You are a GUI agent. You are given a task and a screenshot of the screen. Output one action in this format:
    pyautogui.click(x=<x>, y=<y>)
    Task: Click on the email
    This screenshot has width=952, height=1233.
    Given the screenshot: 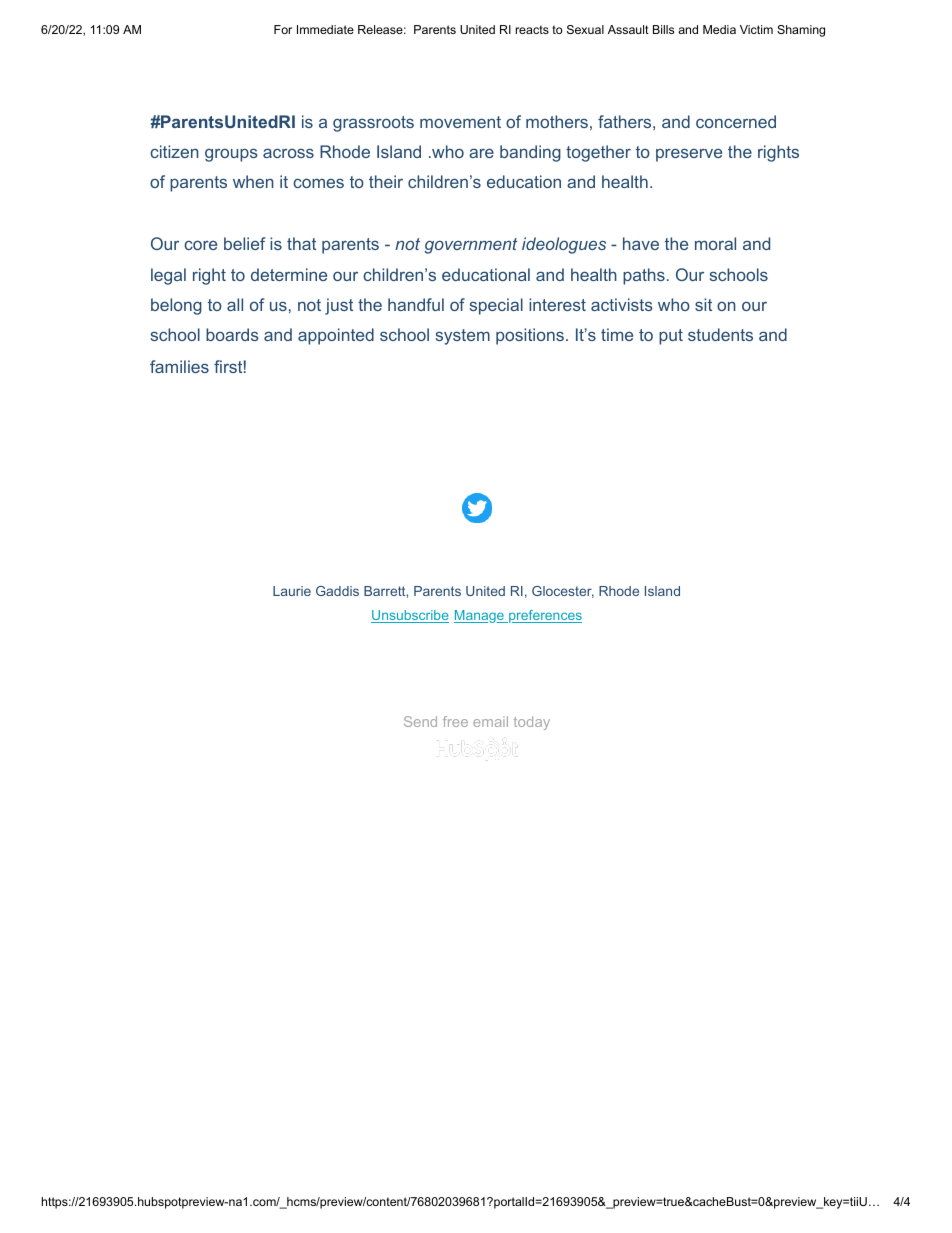 What is the action you would take?
    pyautogui.click(x=490, y=721)
